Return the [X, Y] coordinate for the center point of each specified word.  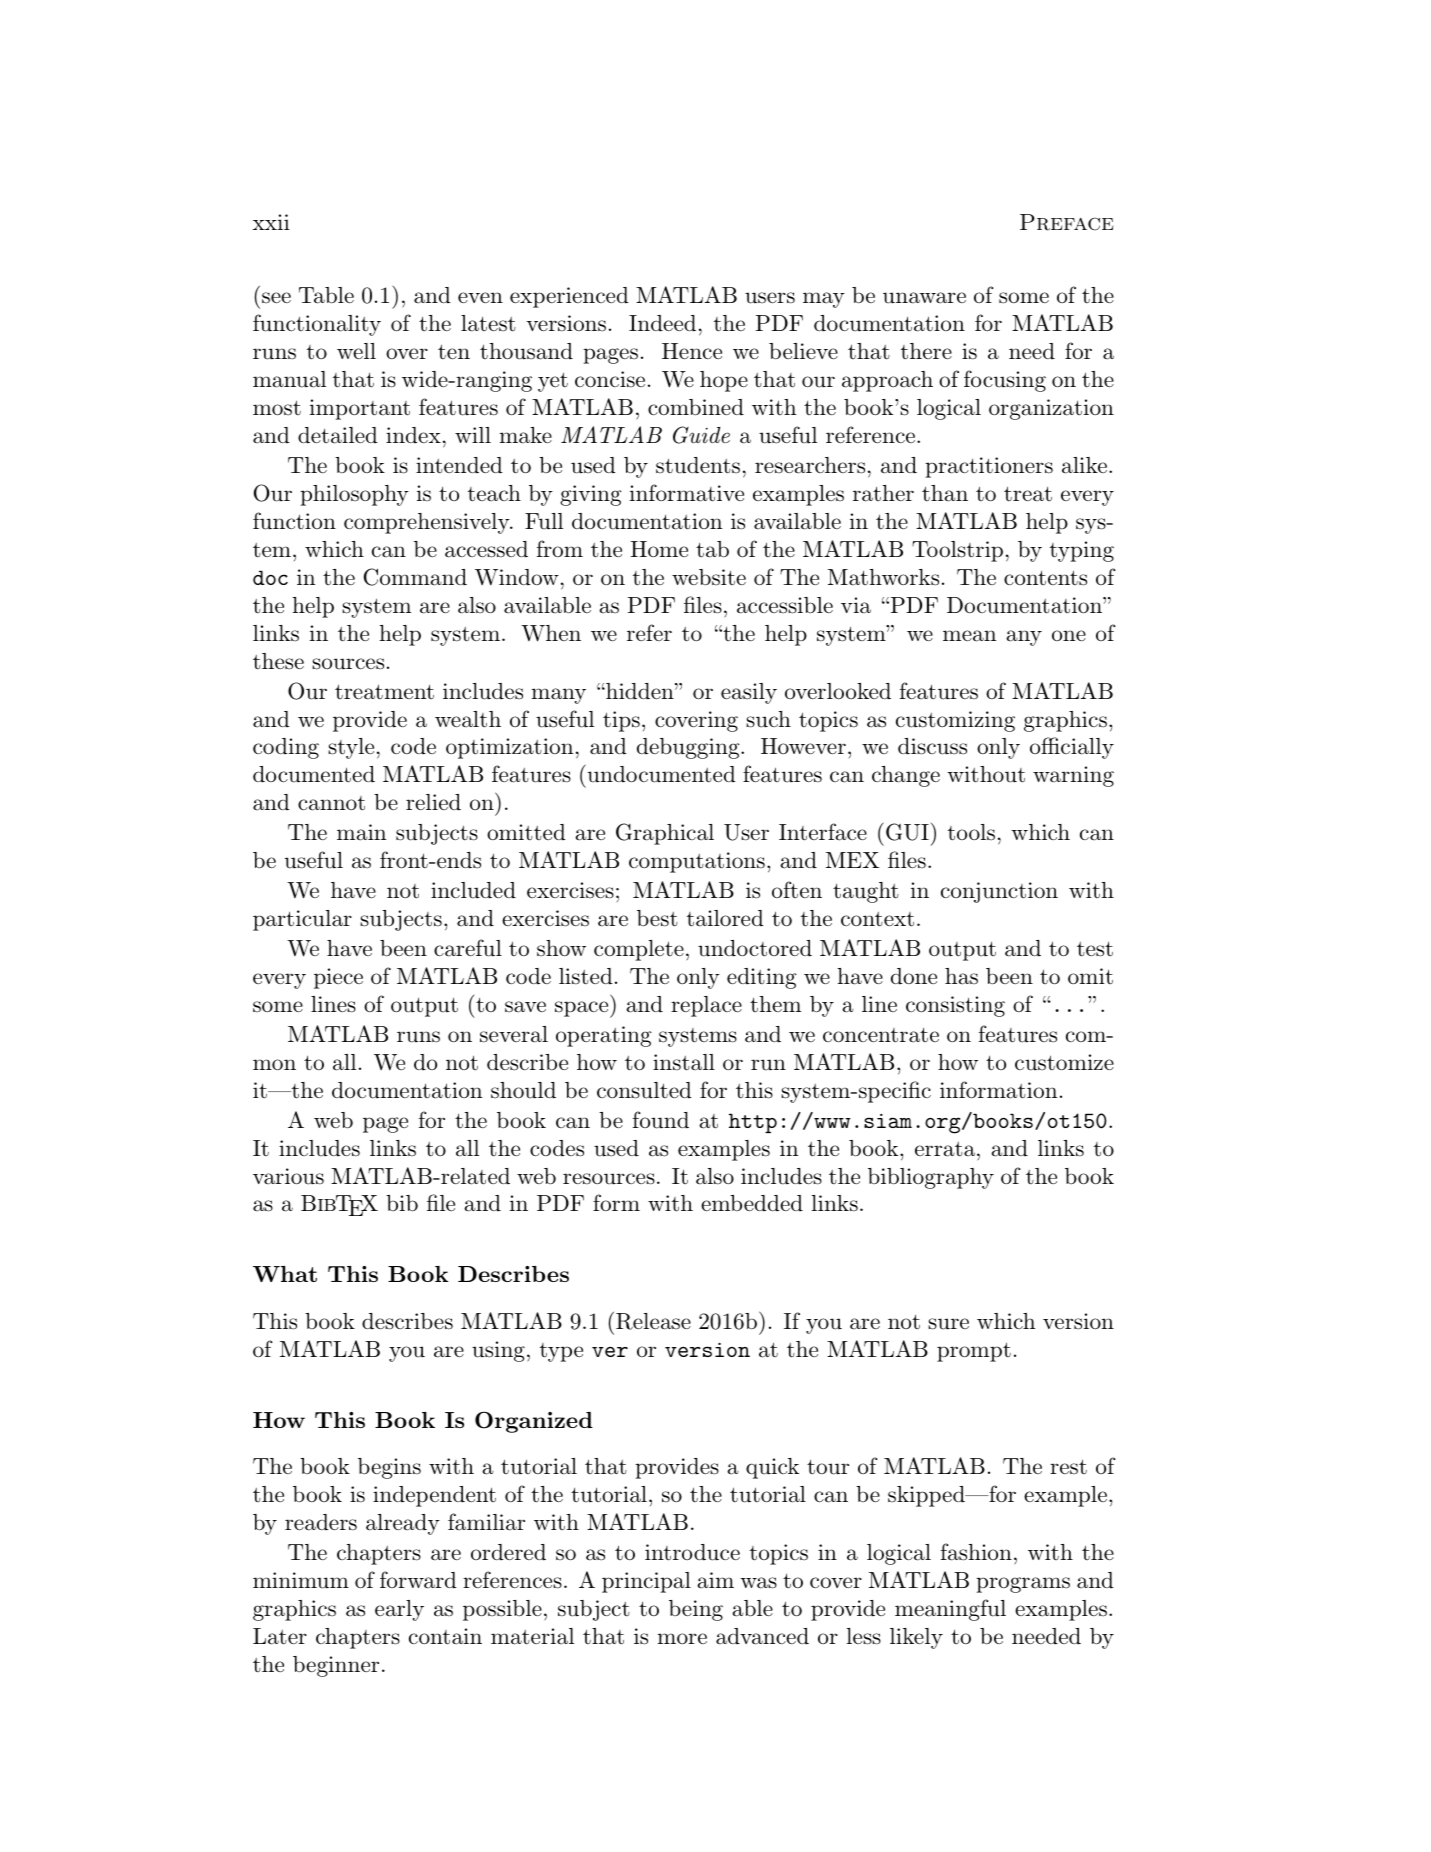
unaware [924, 298]
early [399, 1610]
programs [1023, 1585]
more [682, 1639]
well [356, 351]
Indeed [662, 323]
